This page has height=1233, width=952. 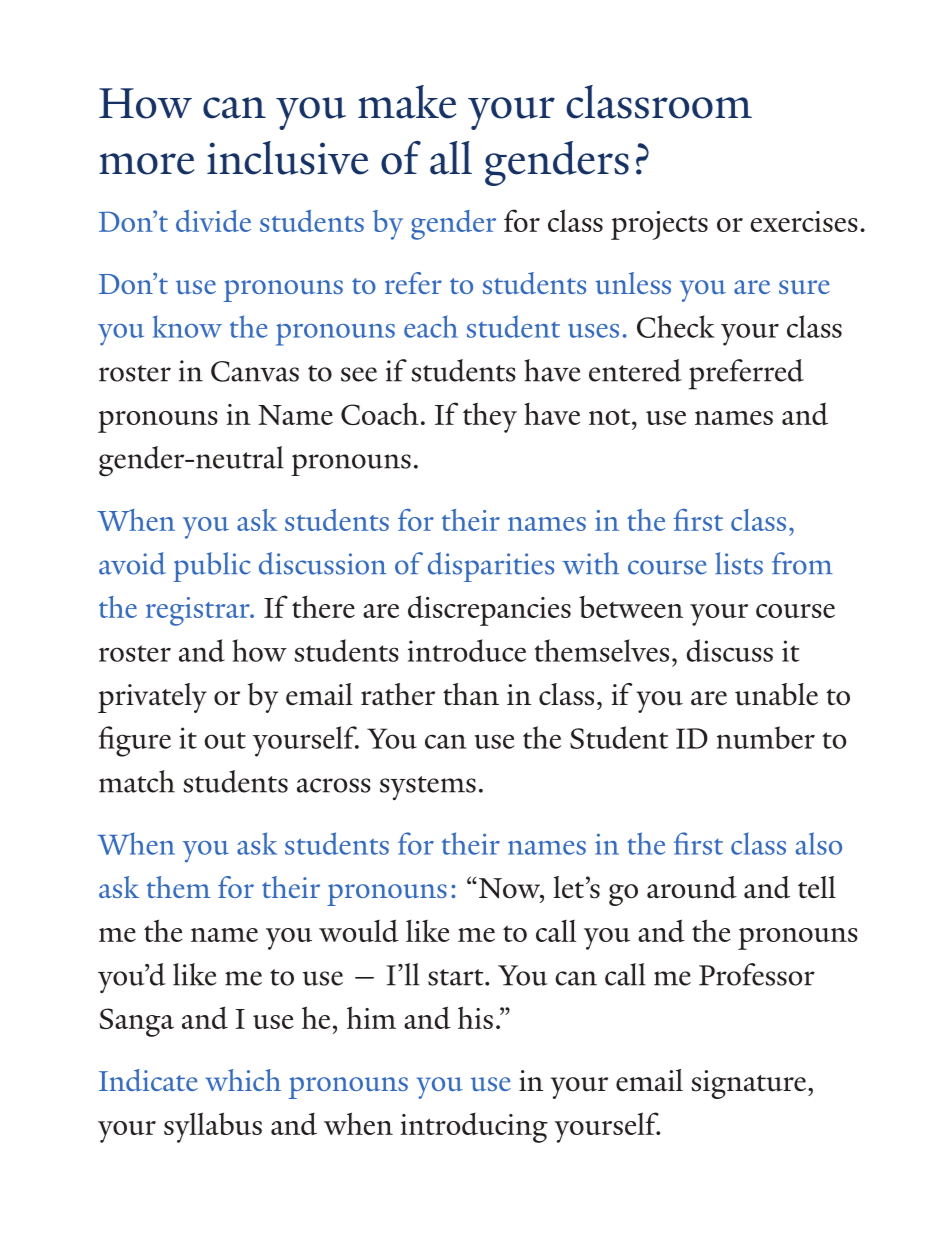 What do you see at coordinates (407, 102) in the page?
I see `make` at bounding box center [407, 102].
